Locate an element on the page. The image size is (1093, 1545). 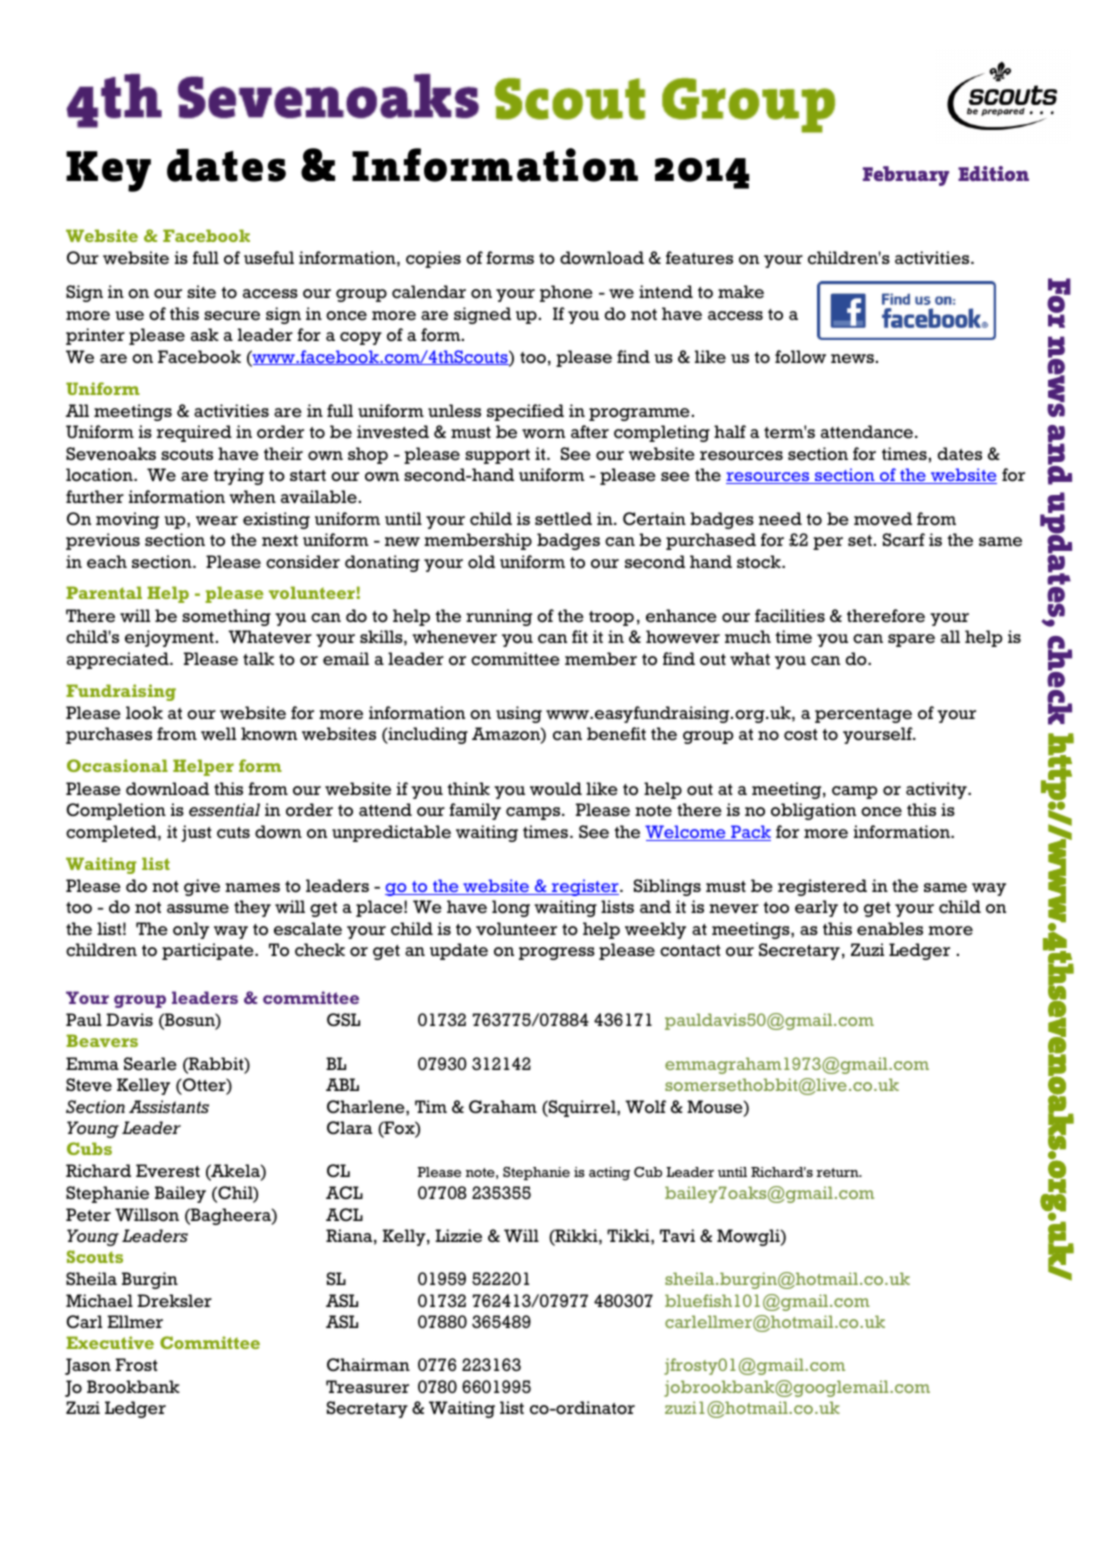
enables is located at coordinates (890, 929).
